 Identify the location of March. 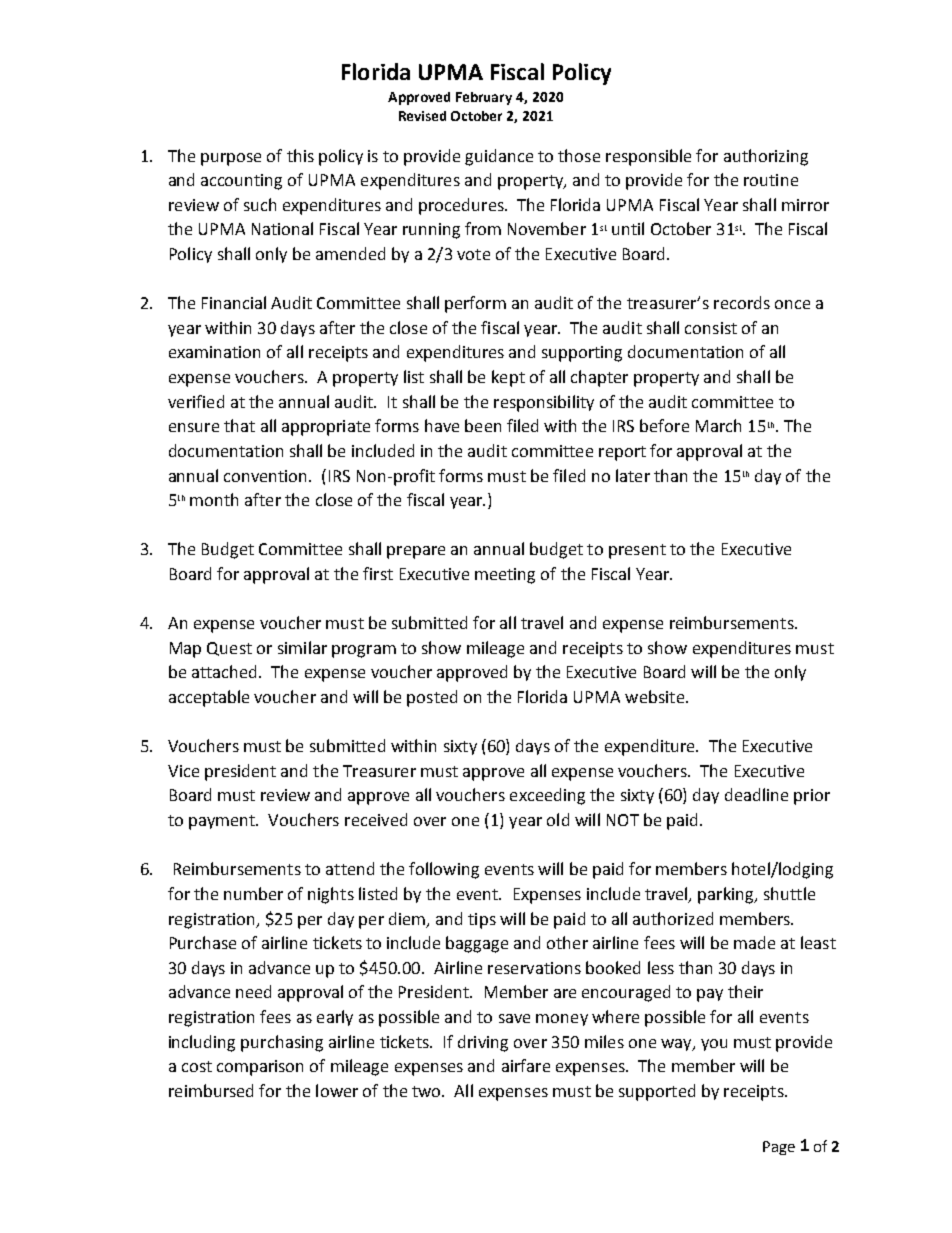
(718, 425).
